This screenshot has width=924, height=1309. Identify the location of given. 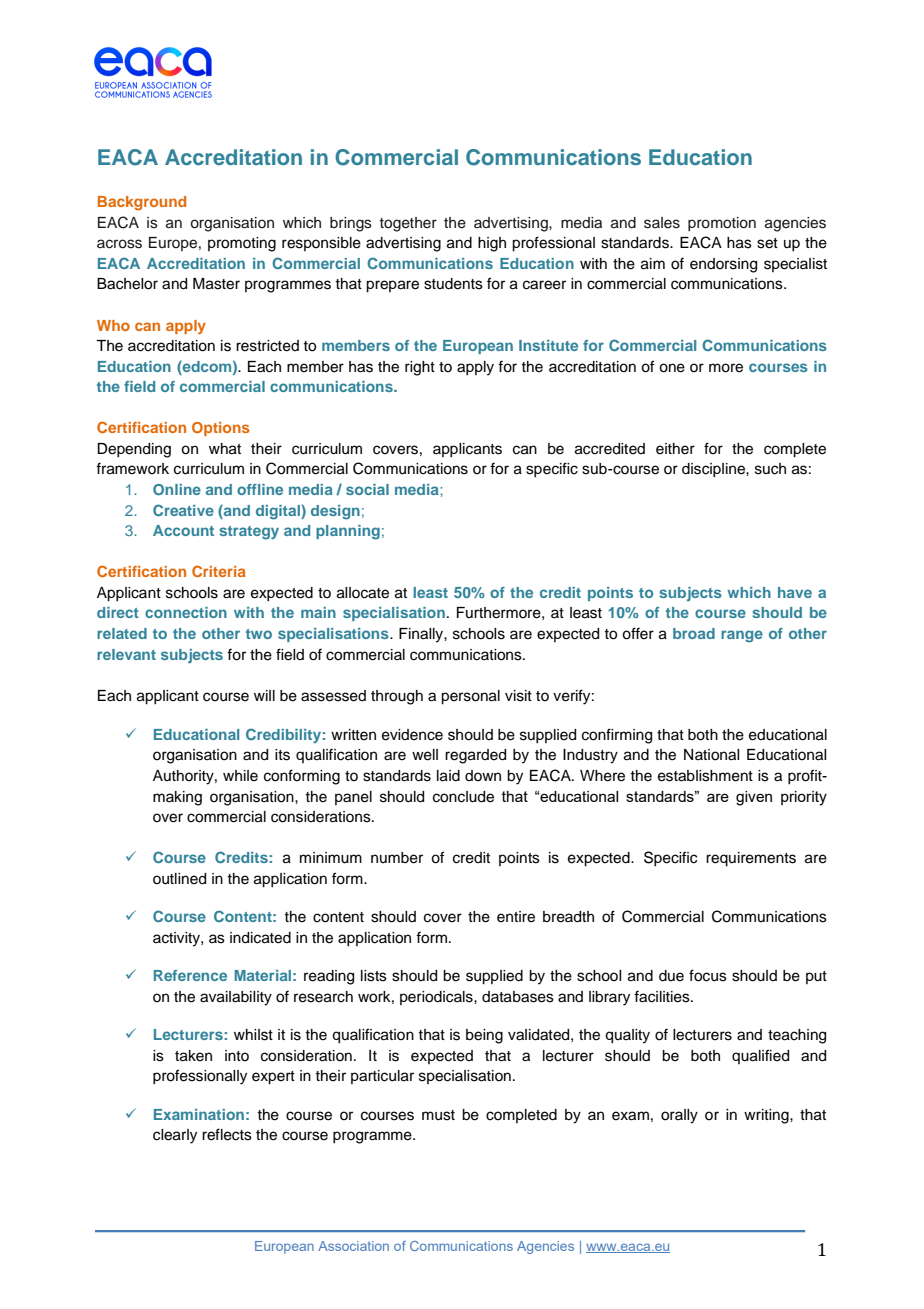
(754, 798).
